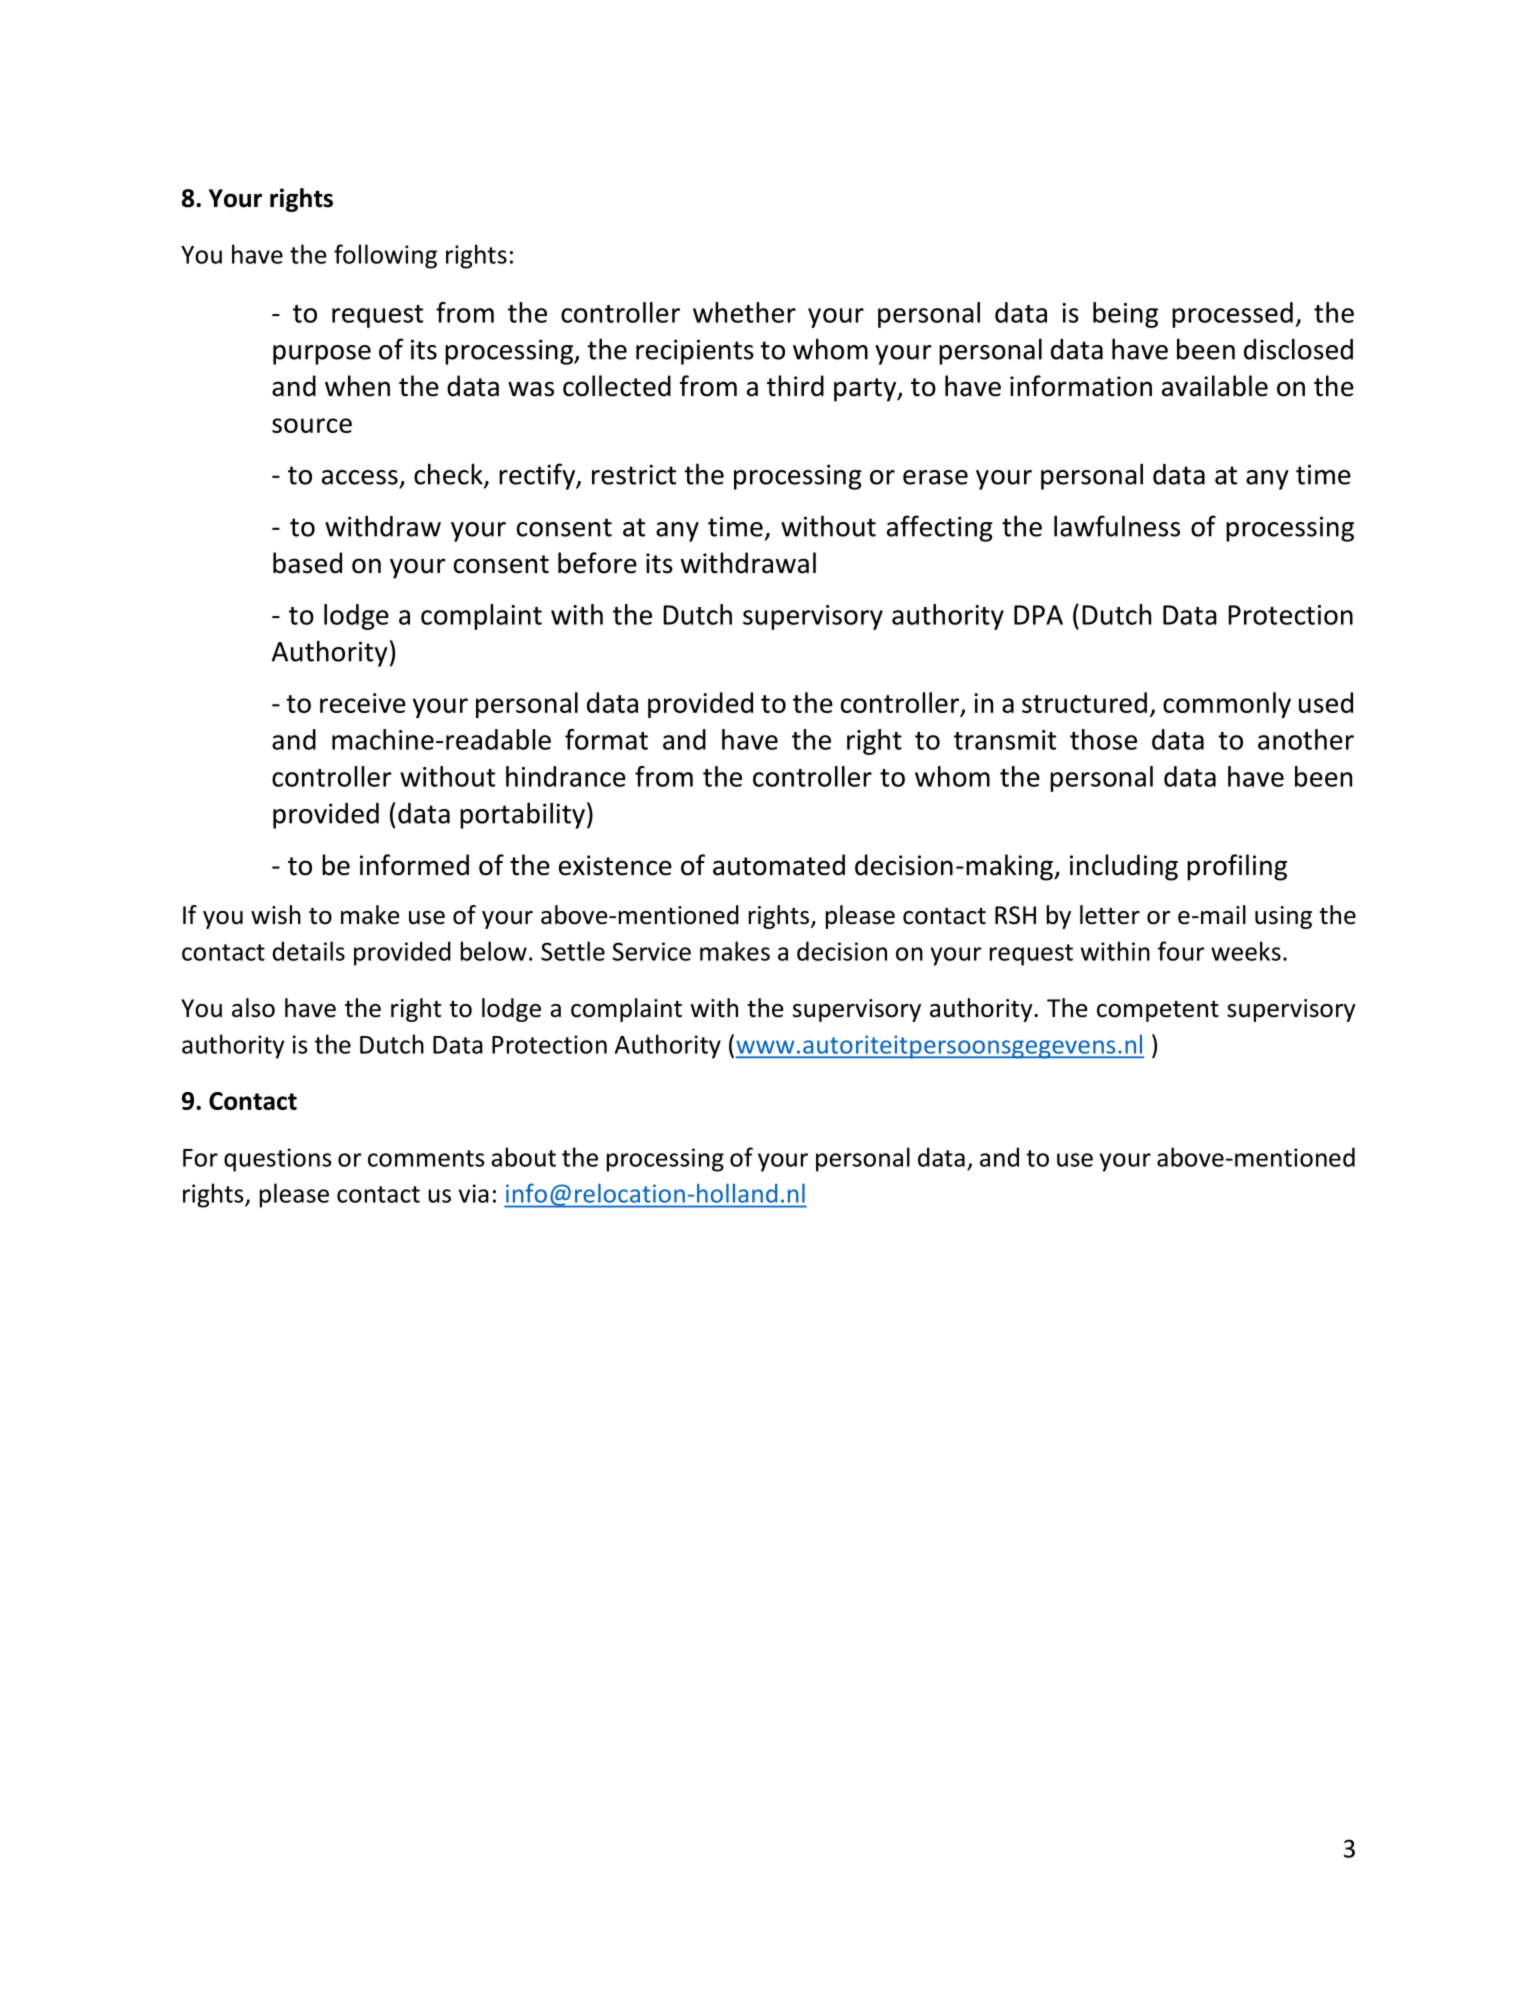  I want to click on comments, so click(426, 1158).
